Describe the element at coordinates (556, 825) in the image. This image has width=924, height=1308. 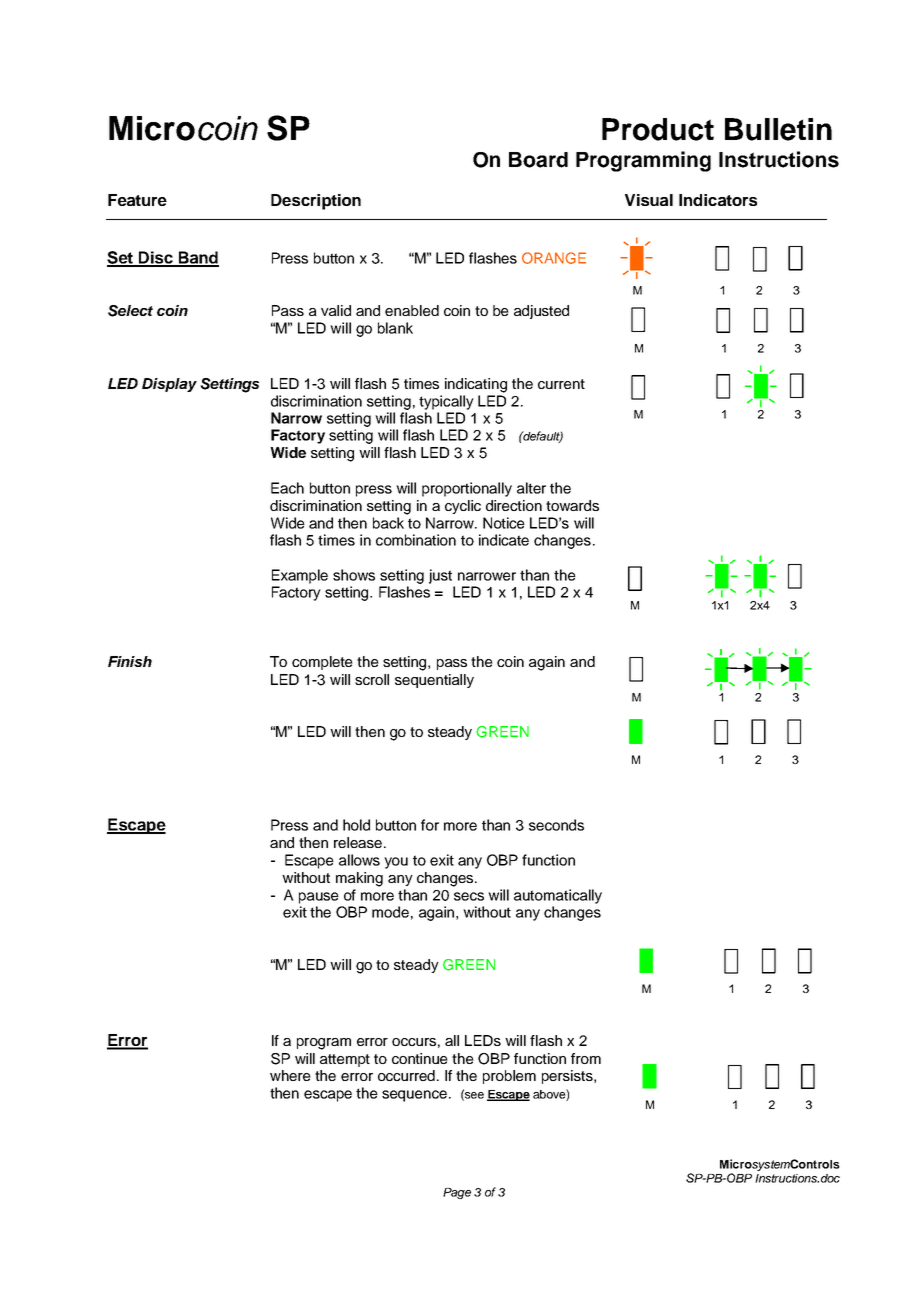
I see `seconds` at that location.
